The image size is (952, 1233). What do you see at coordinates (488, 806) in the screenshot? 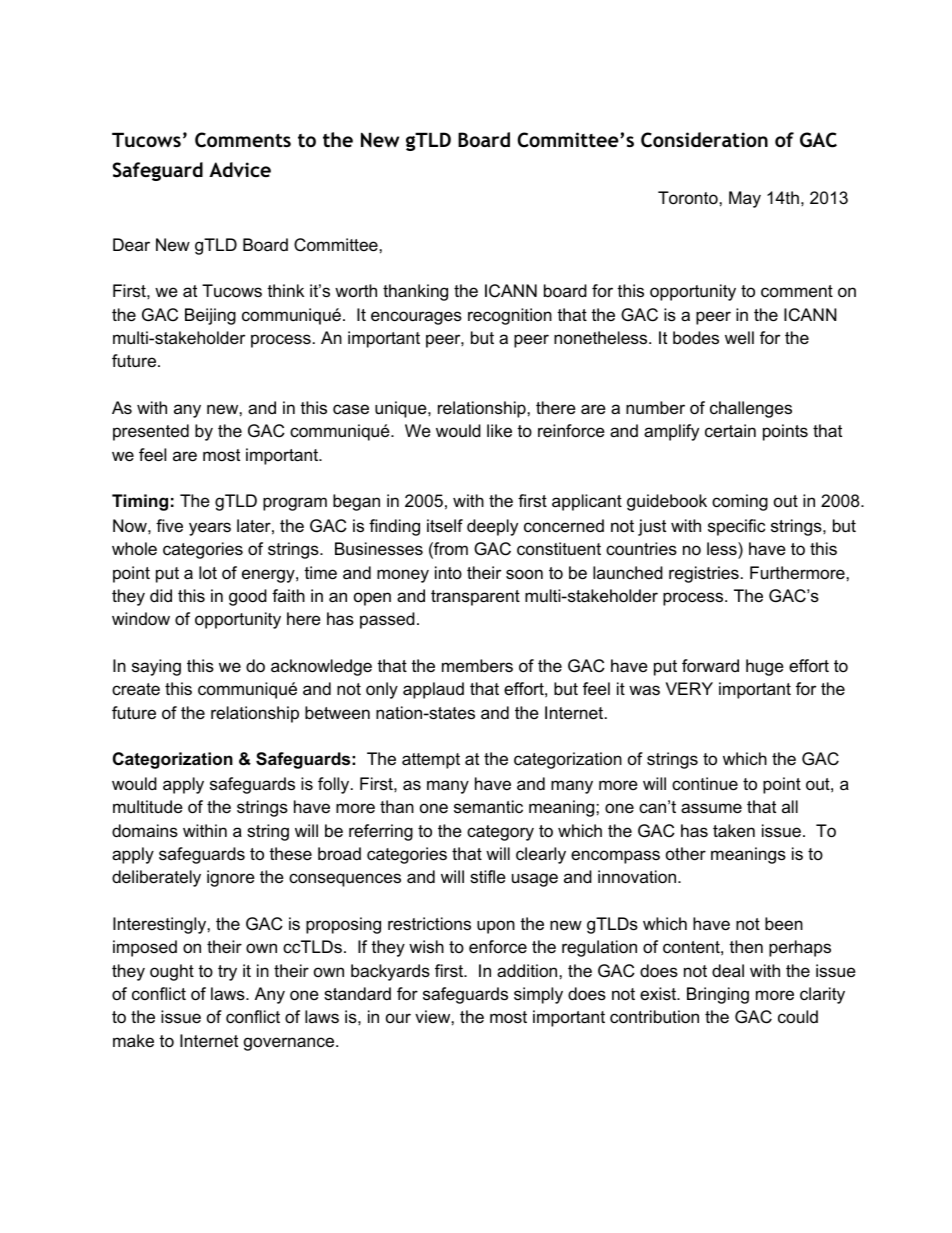
I see `semantic` at bounding box center [488, 806].
